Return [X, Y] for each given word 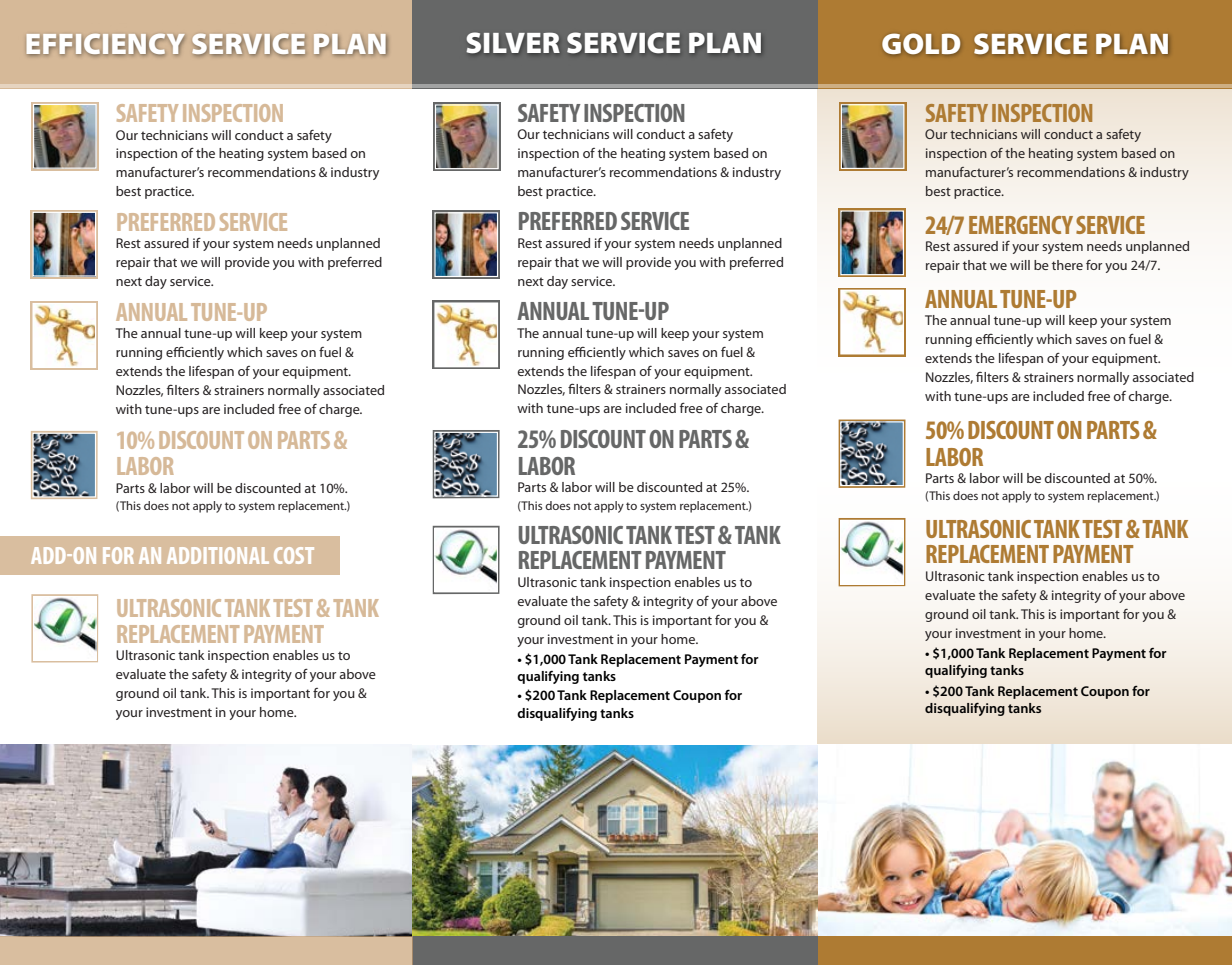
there [1067, 265]
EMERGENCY [1021, 225]
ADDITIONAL [218, 555]
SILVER [513, 42]
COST [294, 555]
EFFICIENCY [105, 44]
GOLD [921, 43]
